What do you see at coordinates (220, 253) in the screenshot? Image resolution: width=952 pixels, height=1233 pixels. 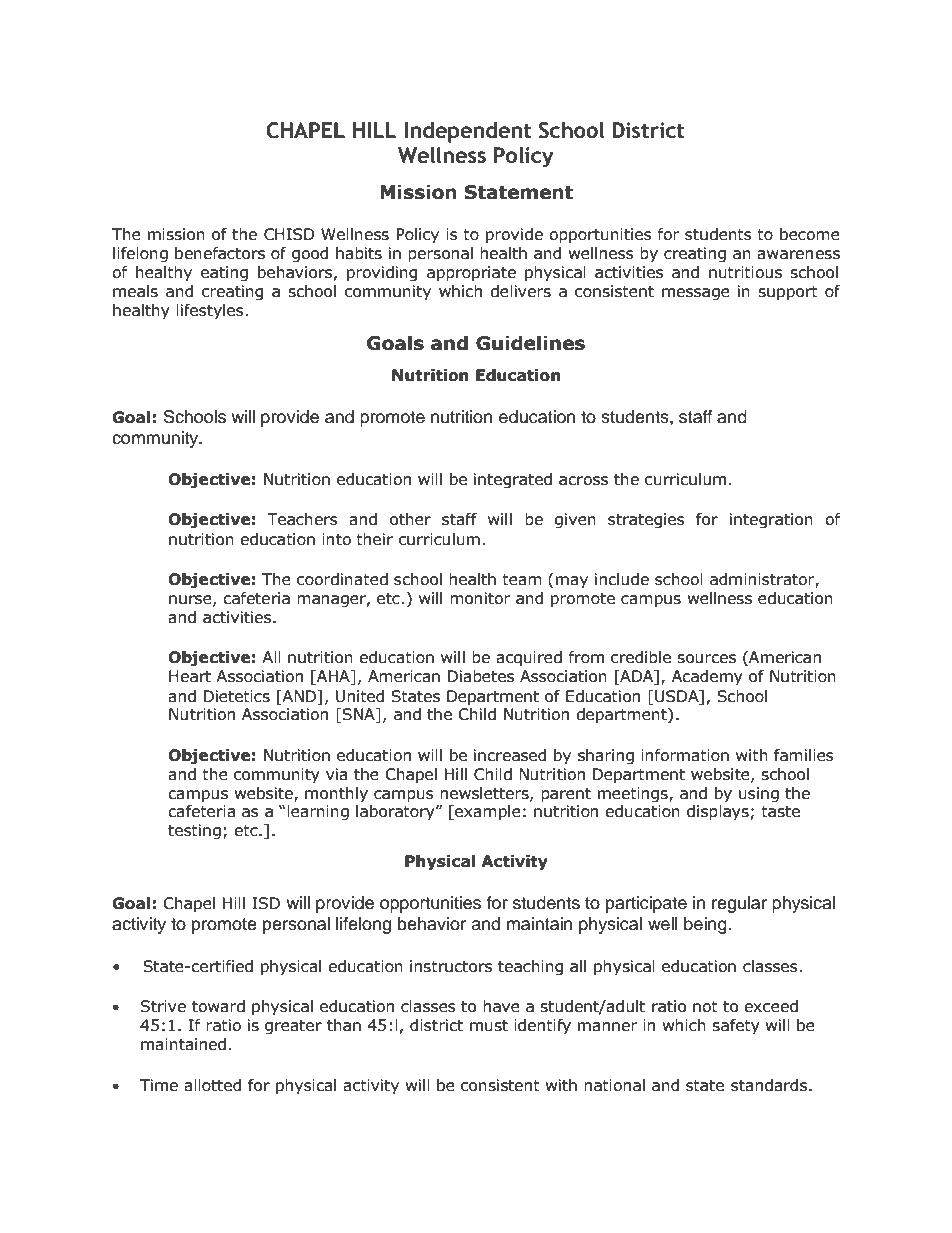 I see `benefactors` at bounding box center [220, 253].
